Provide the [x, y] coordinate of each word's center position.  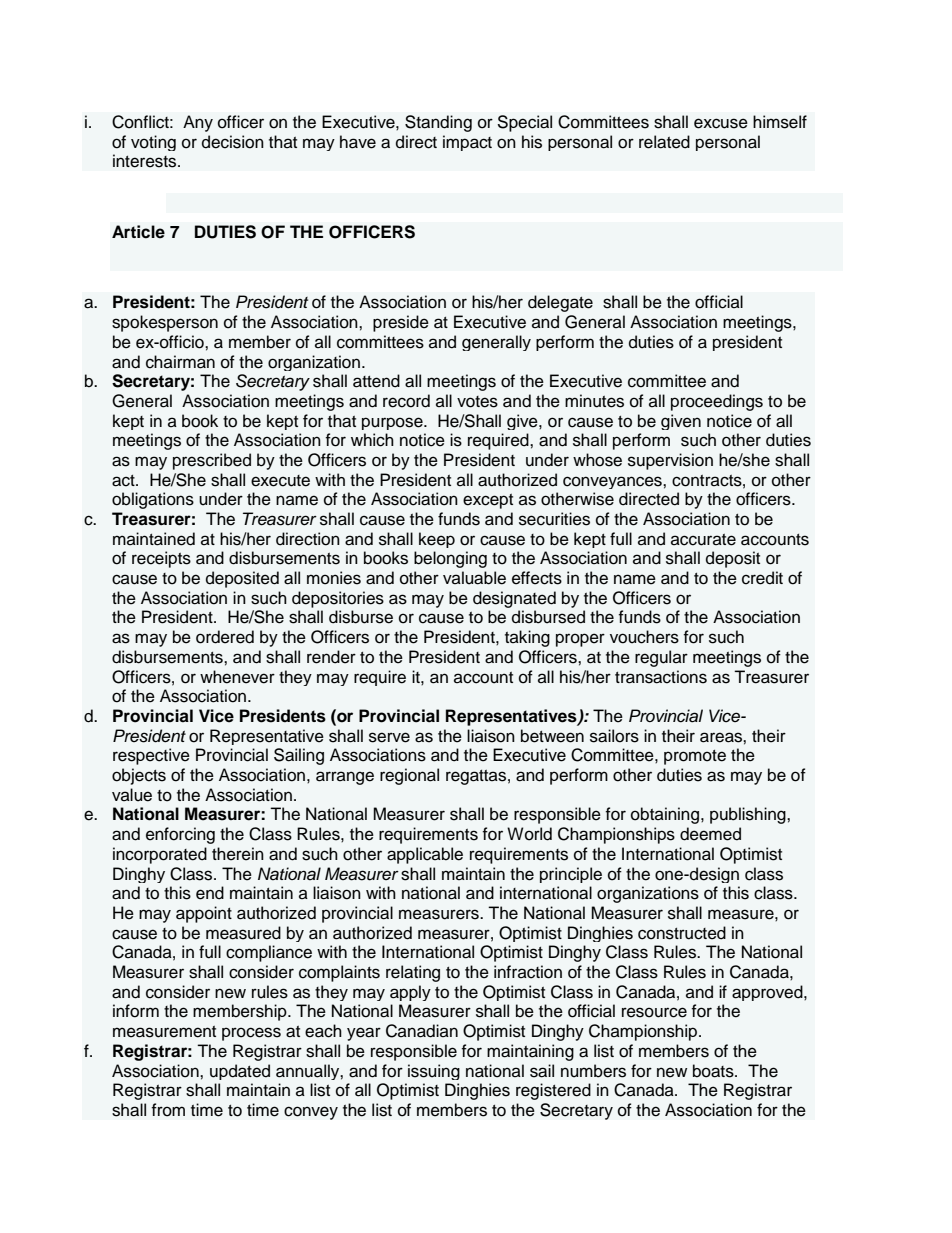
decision [233, 142]
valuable [474, 578]
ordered [225, 637]
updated [240, 1072]
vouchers [644, 637]
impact [467, 143]
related [664, 142]
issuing [434, 1072]
